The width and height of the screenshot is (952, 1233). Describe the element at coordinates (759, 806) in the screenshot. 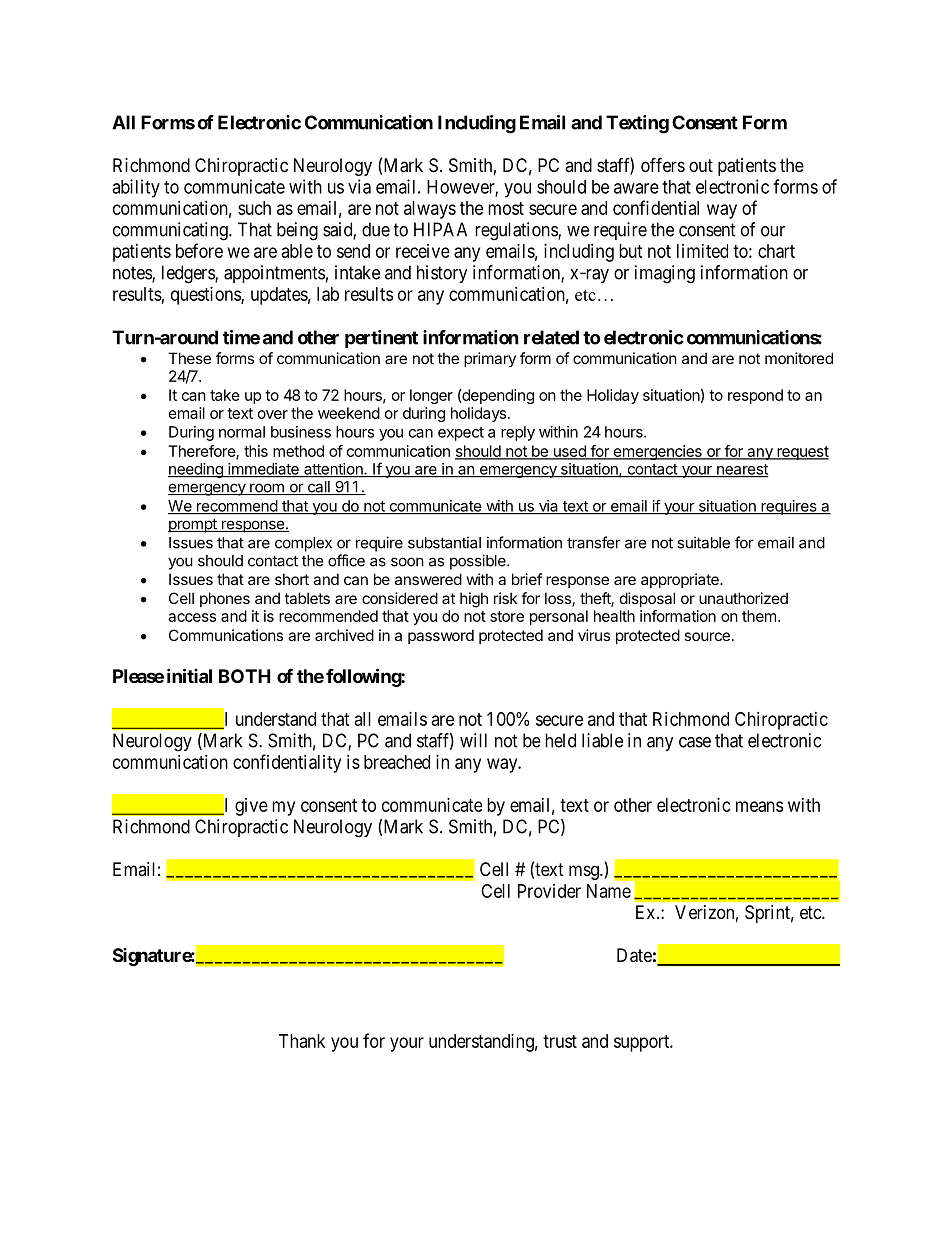

I see `means` at that location.
